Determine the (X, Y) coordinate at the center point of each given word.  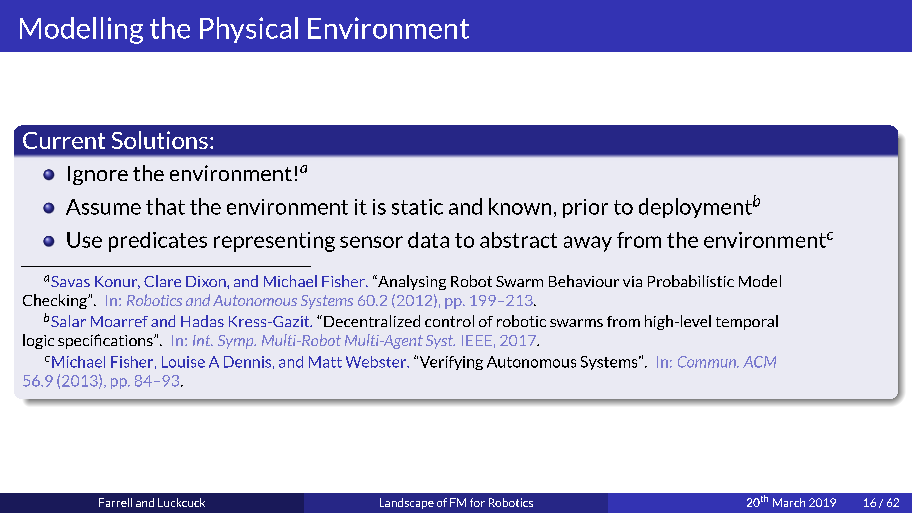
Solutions (160, 140)
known (520, 206)
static (417, 207)
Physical (249, 30)
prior (585, 208)
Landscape (407, 503)
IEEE (477, 340)
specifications (106, 341)
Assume (103, 207)
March (789, 502)
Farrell (115, 502)
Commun (708, 362)
